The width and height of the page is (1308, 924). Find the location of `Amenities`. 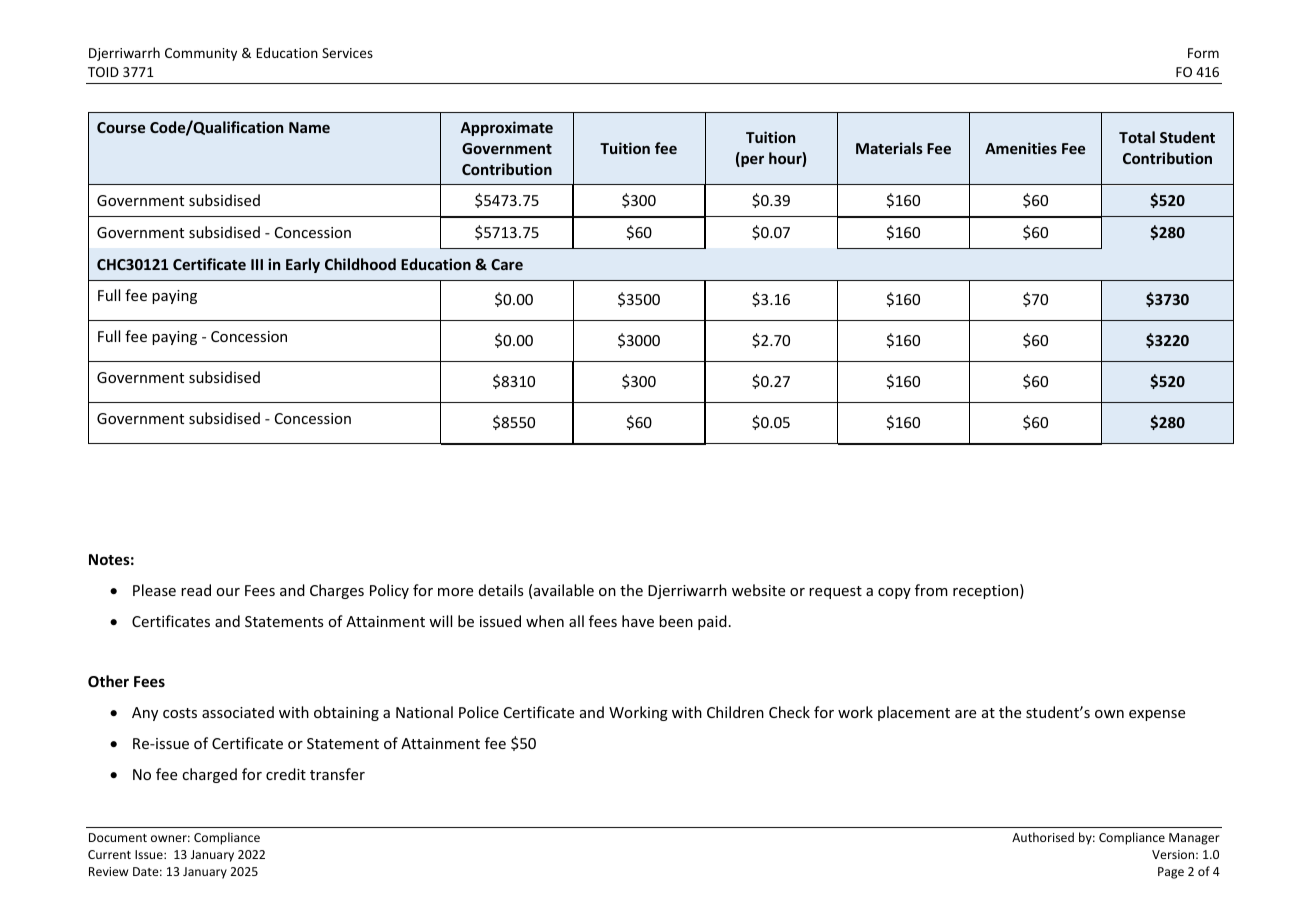

Amenities is located at coordinates (1021, 148).
